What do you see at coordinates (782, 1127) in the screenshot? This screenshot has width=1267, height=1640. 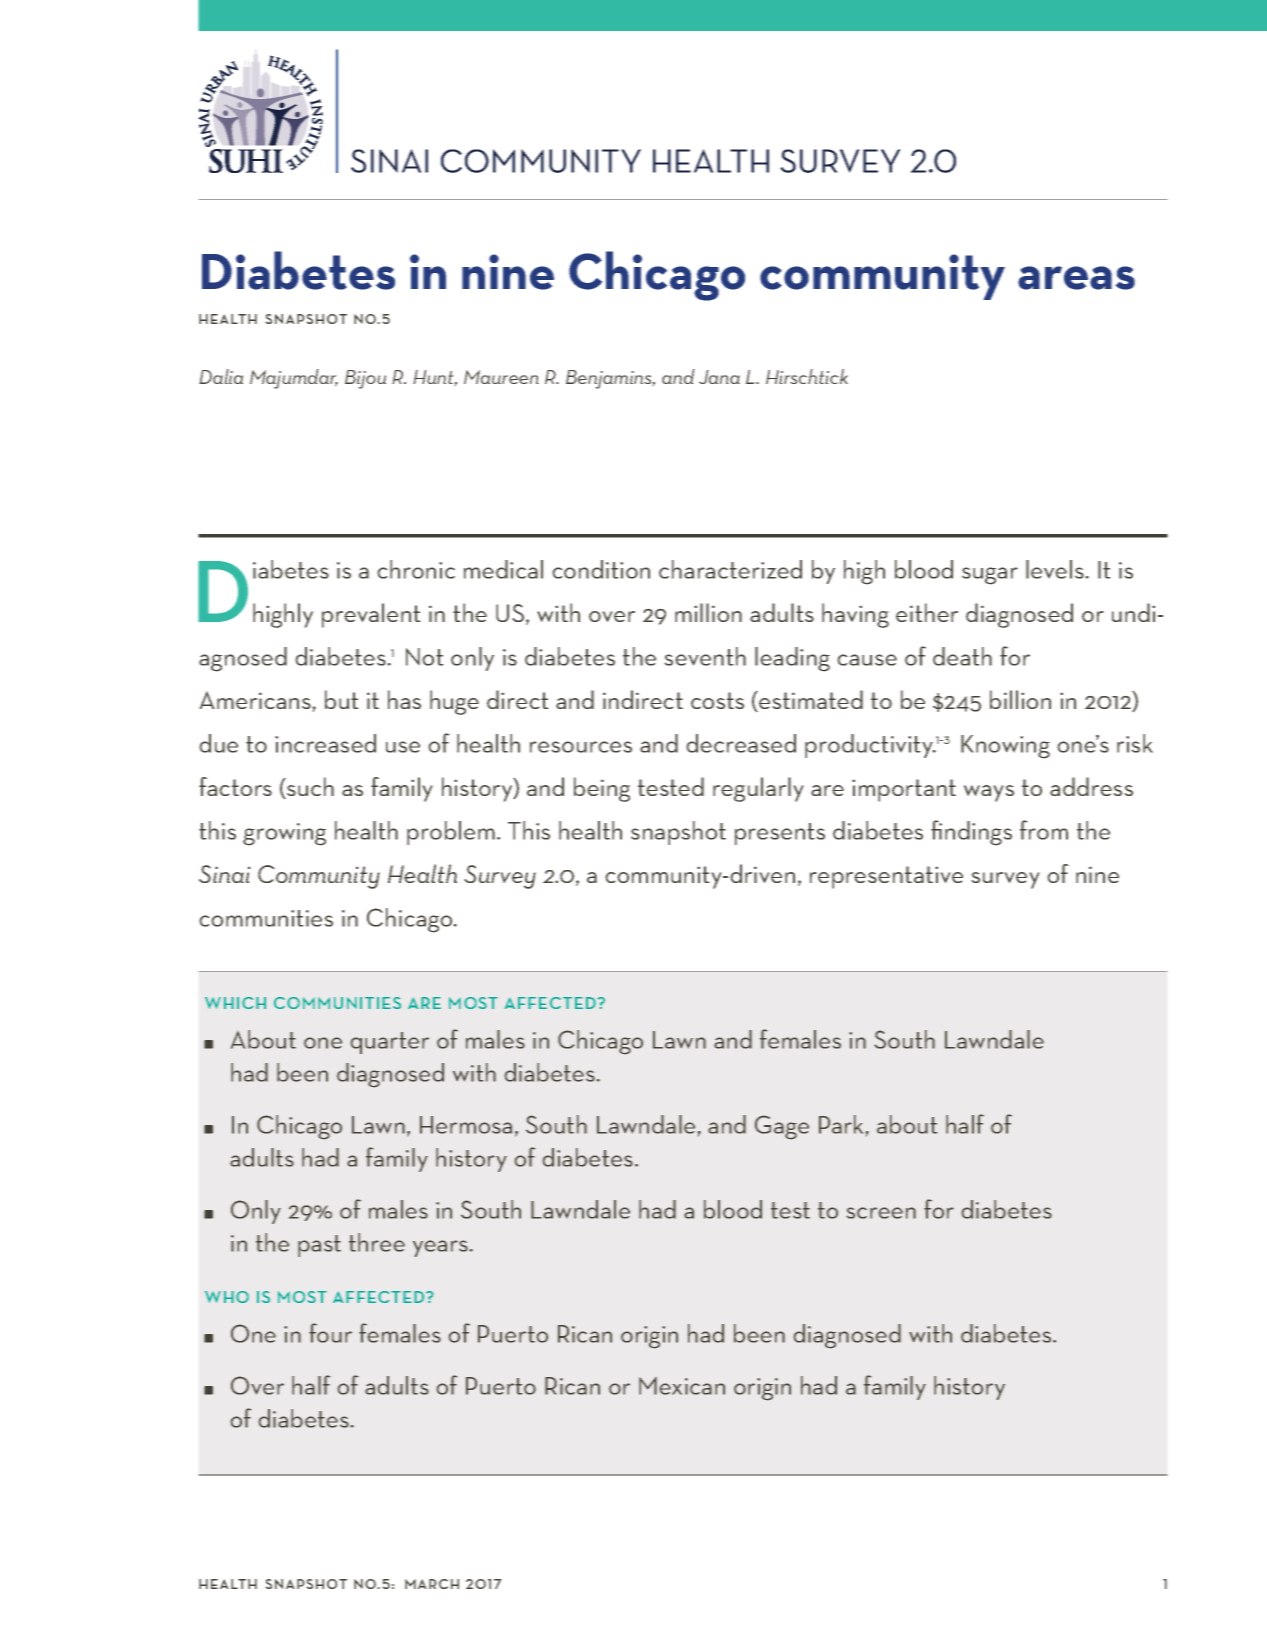 I see `Gage` at bounding box center [782, 1127].
